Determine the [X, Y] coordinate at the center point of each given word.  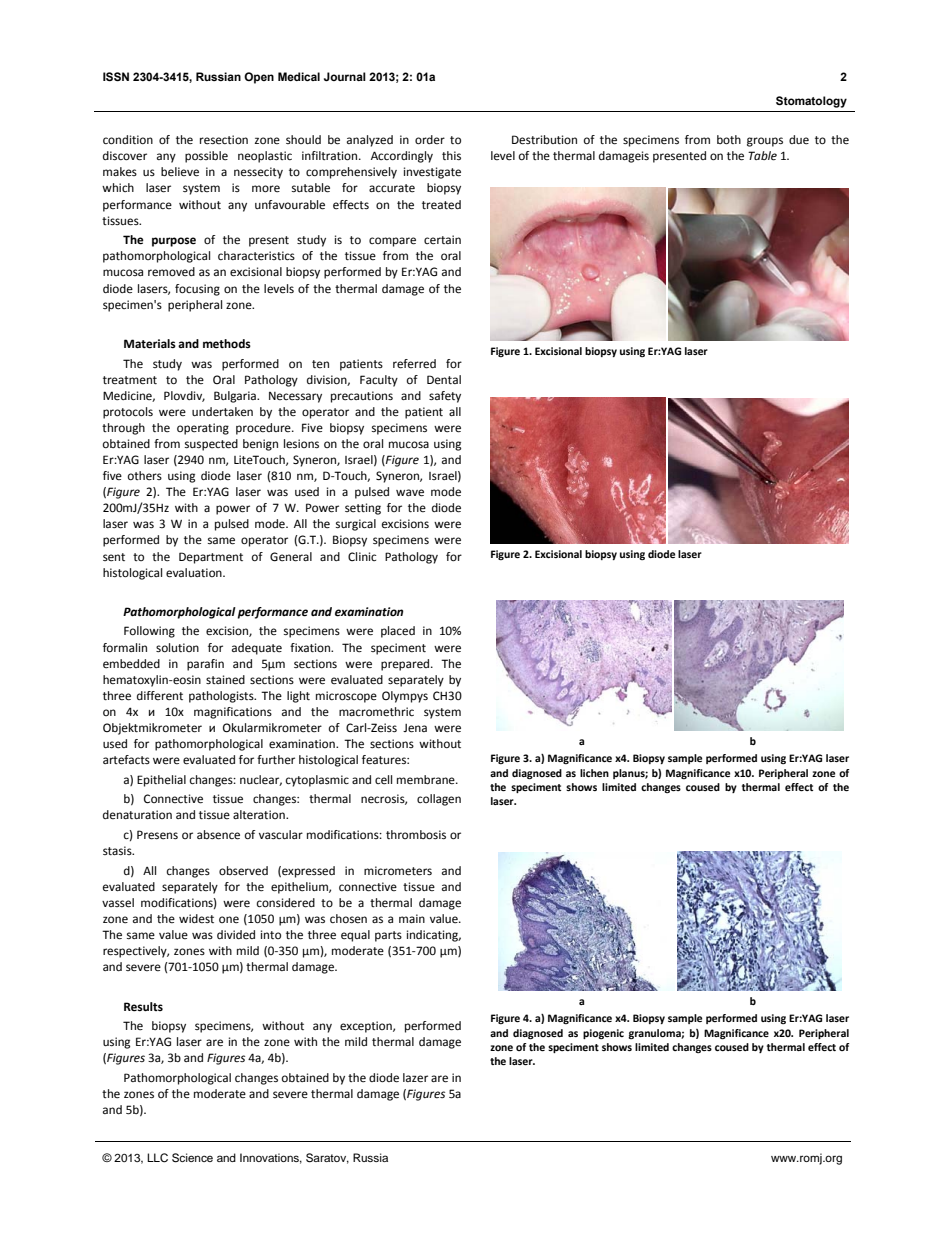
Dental [444, 379]
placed [398, 632]
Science [192, 1158]
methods [227, 344]
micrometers [398, 871]
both [729, 140]
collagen [439, 800]
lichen [594, 773]
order [430, 140]
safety [445, 397]
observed [243, 871]
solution [177, 647]
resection [224, 140]
